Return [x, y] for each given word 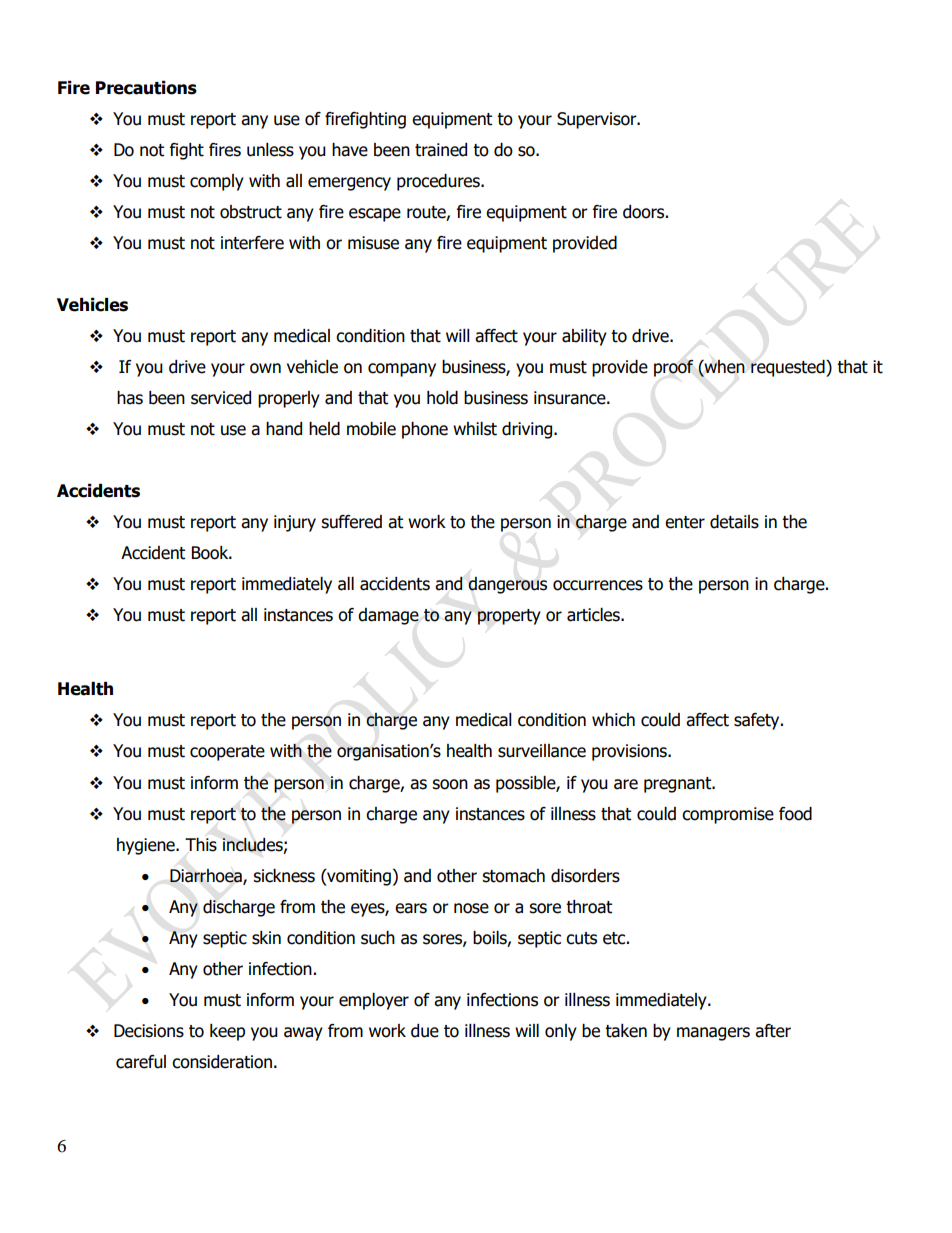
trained [441, 150]
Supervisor [598, 120]
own [265, 368]
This [201, 845]
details [734, 522]
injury [295, 523]
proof [674, 368]
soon [450, 784]
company [402, 370]
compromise [728, 815]
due [425, 1031]
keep [227, 1032]
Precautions [146, 88]
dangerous [507, 585]
